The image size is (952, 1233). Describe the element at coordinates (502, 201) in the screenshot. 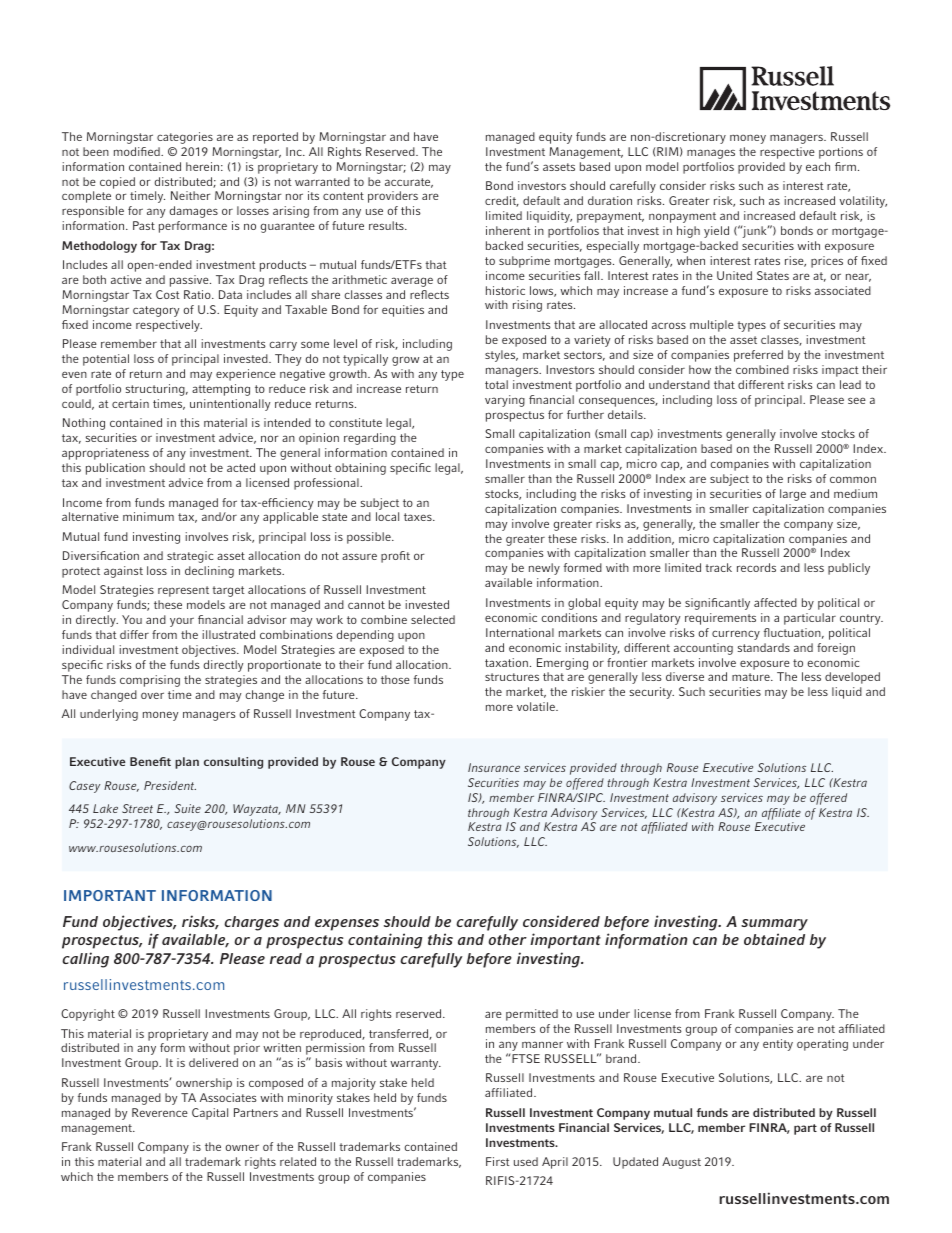

I see `credit` at that location.
